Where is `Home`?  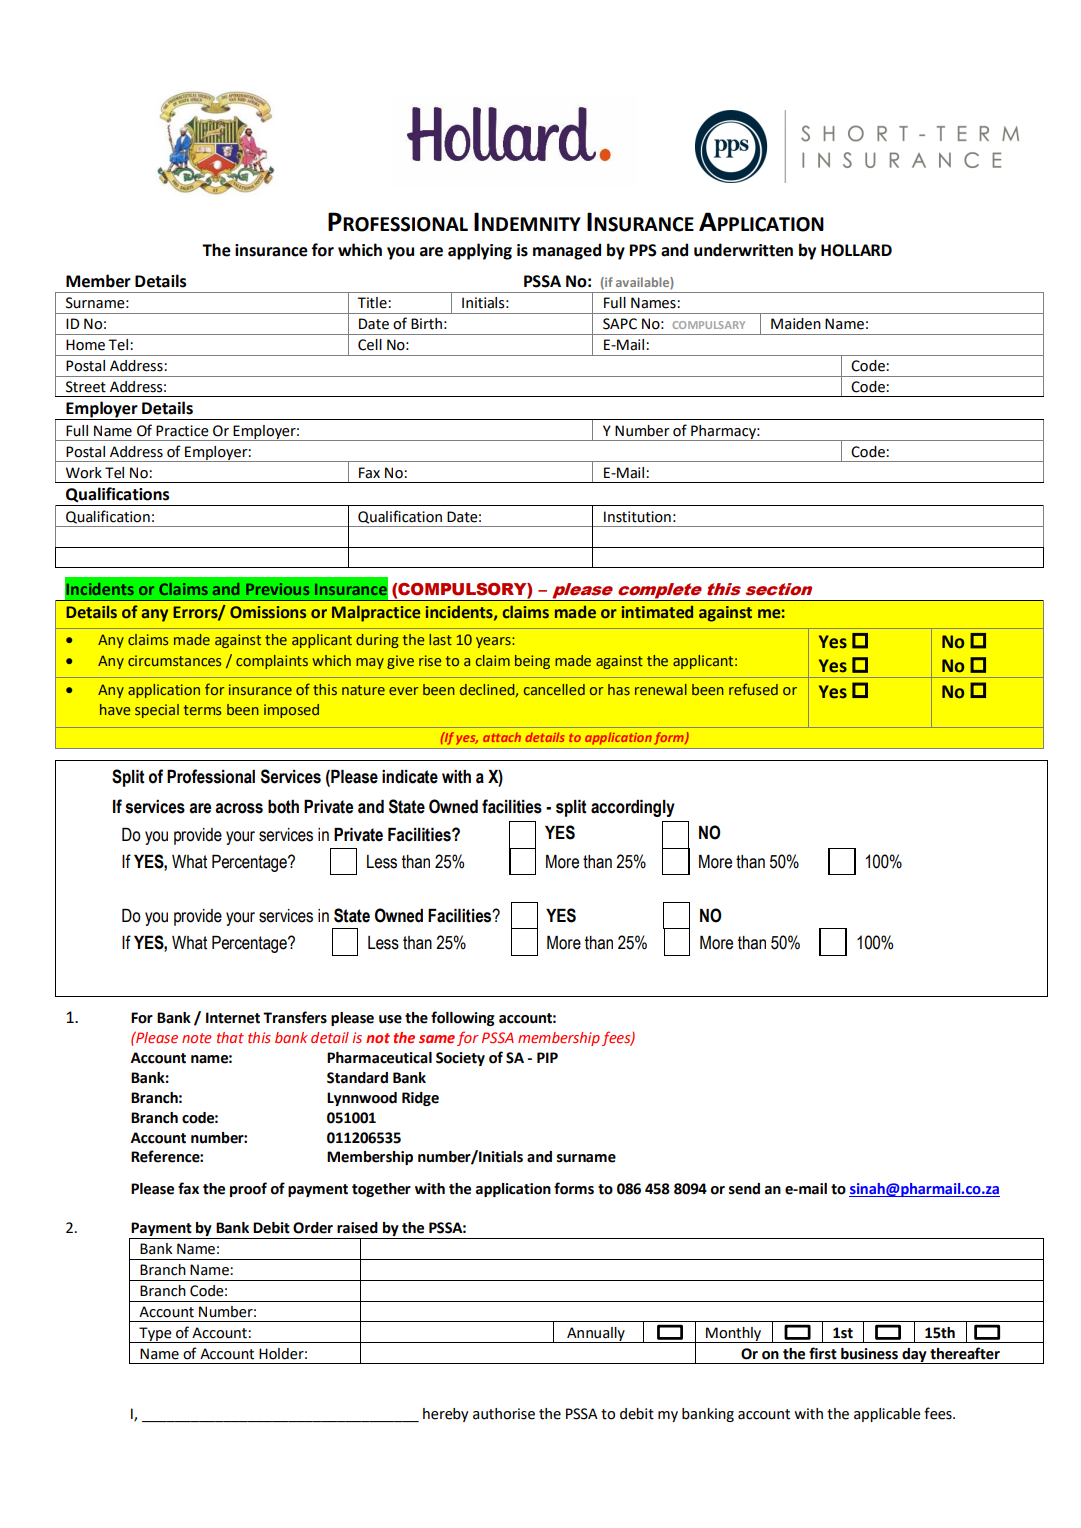
Home is located at coordinates (85, 345).
